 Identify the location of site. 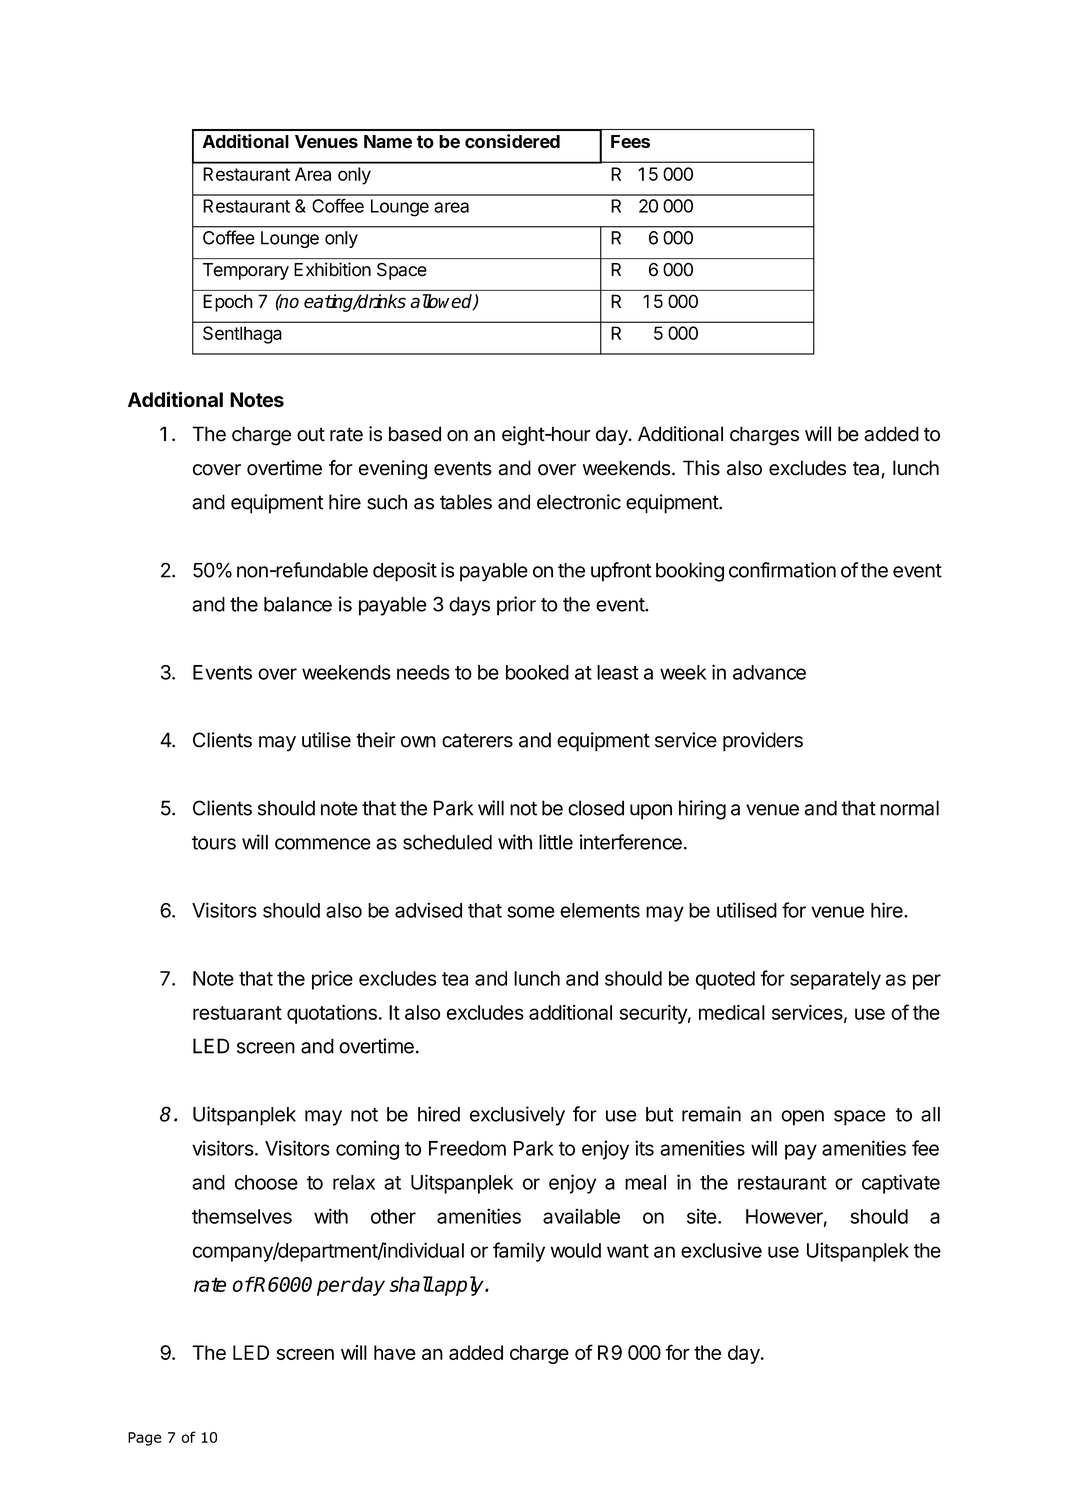
(702, 1216).
